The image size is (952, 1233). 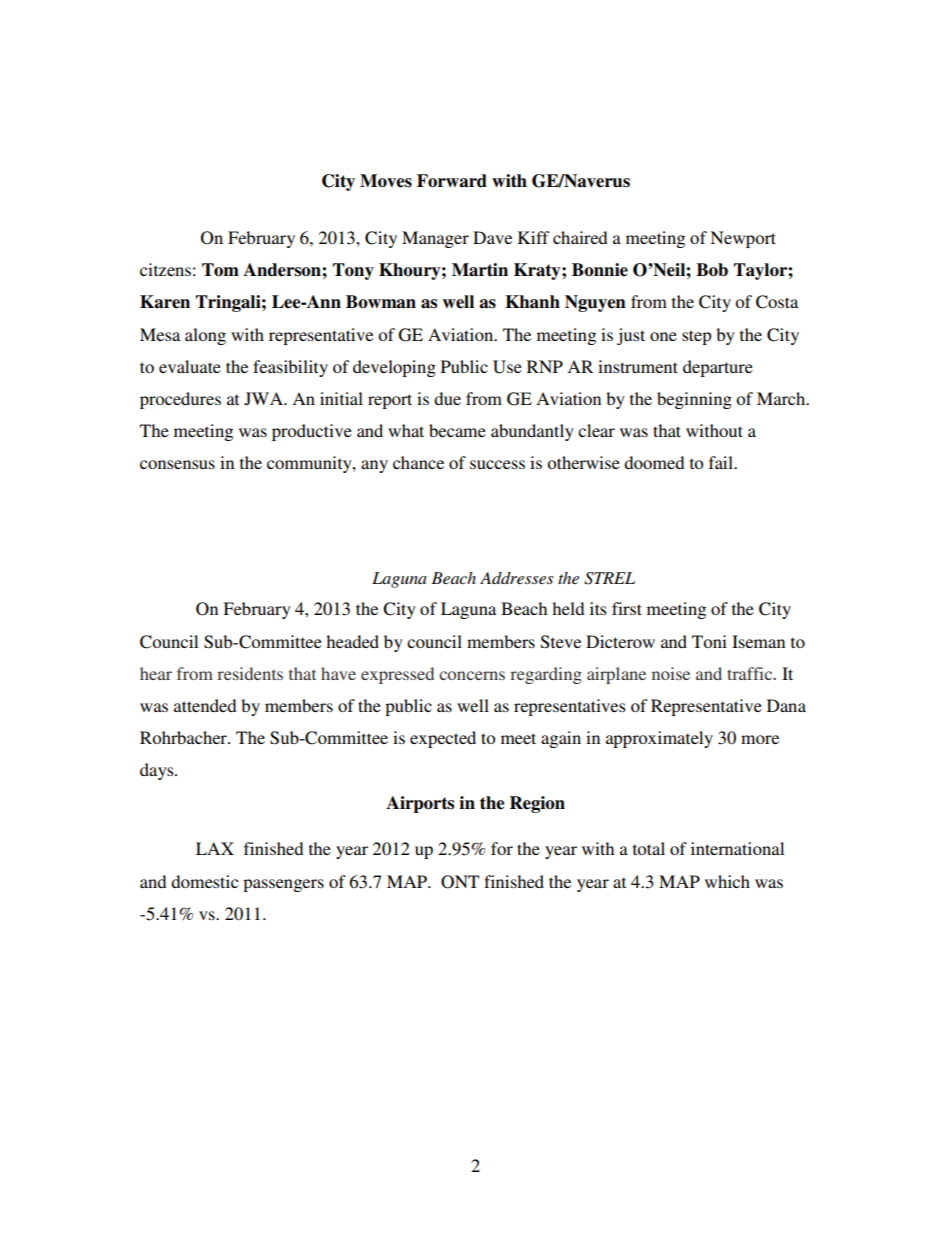 I want to click on noise, so click(x=671, y=673).
